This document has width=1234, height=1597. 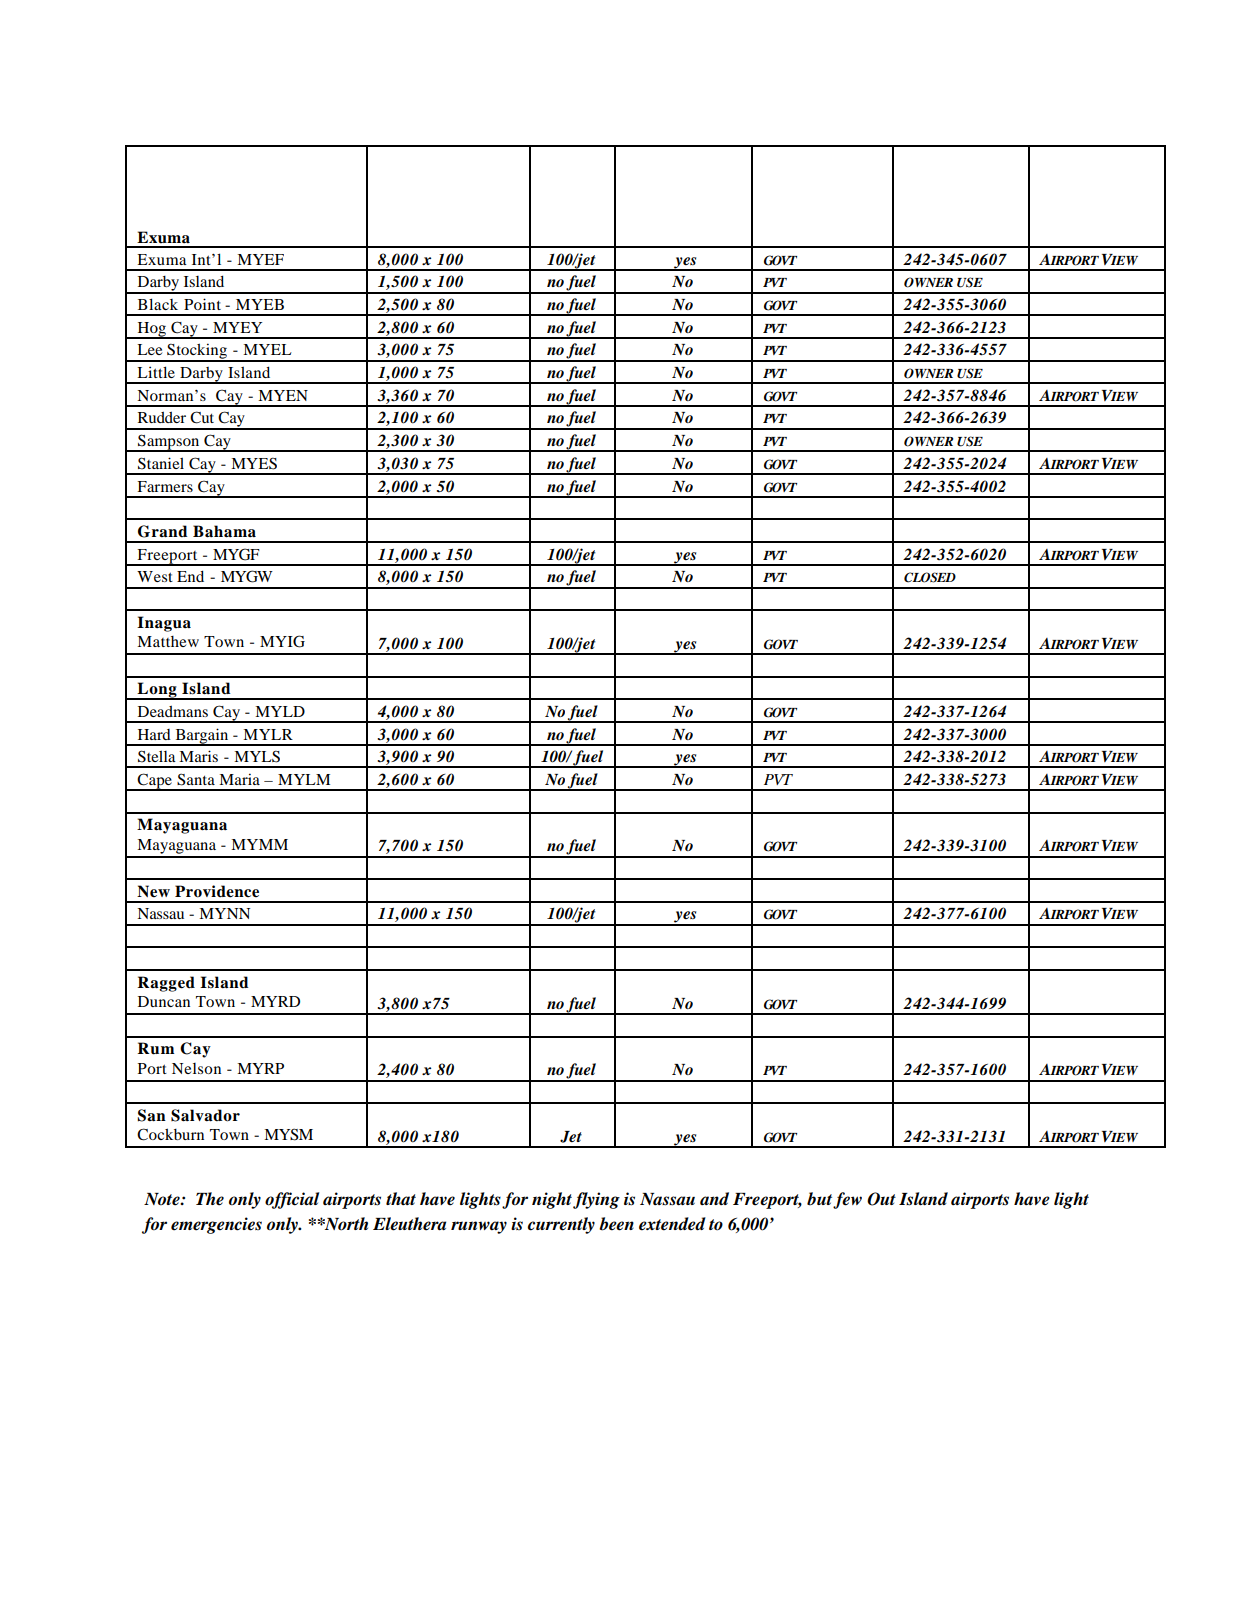 I want to click on Maria, so click(x=239, y=779).
